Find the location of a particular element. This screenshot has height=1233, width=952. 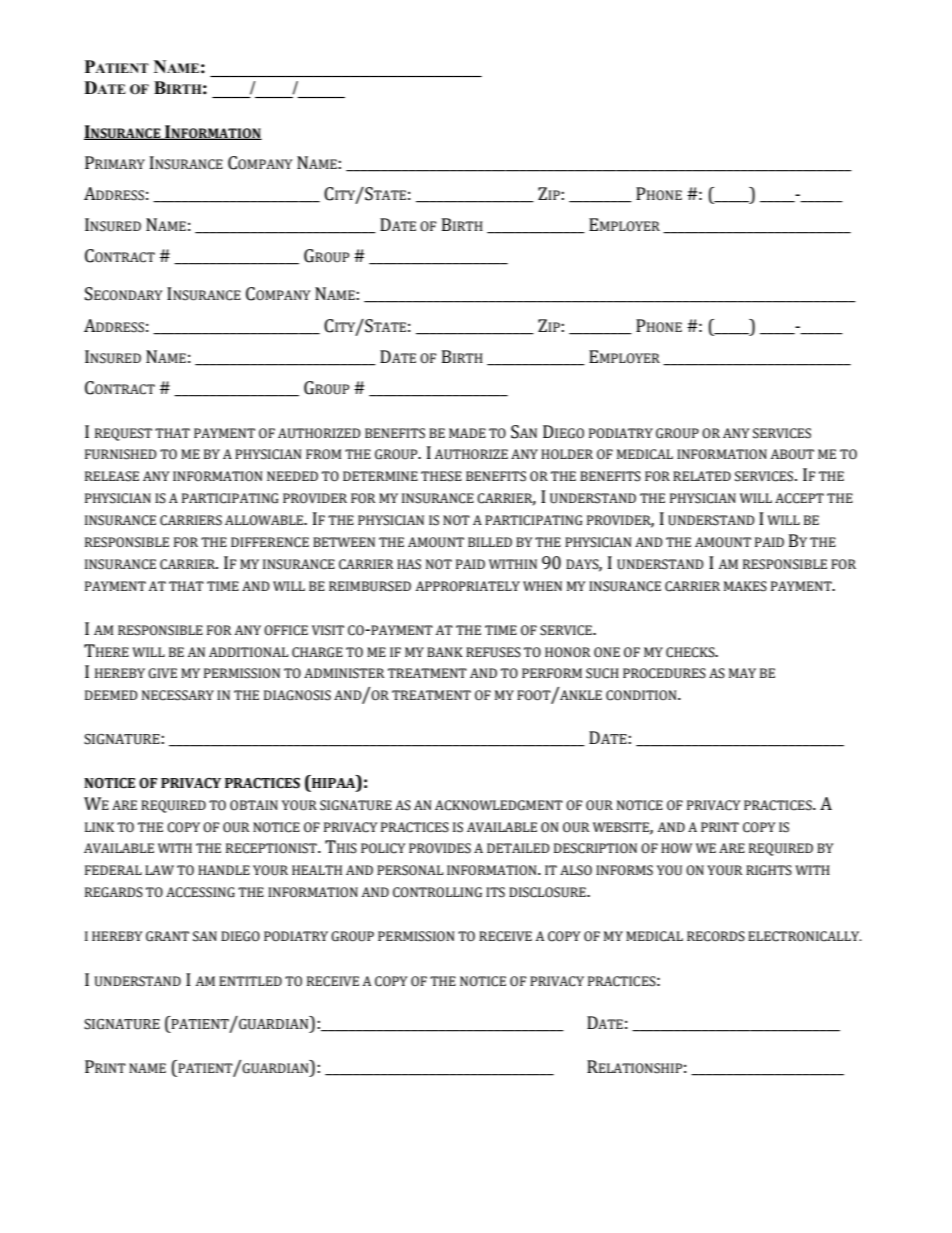

BANK is located at coordinates (445, 652).
